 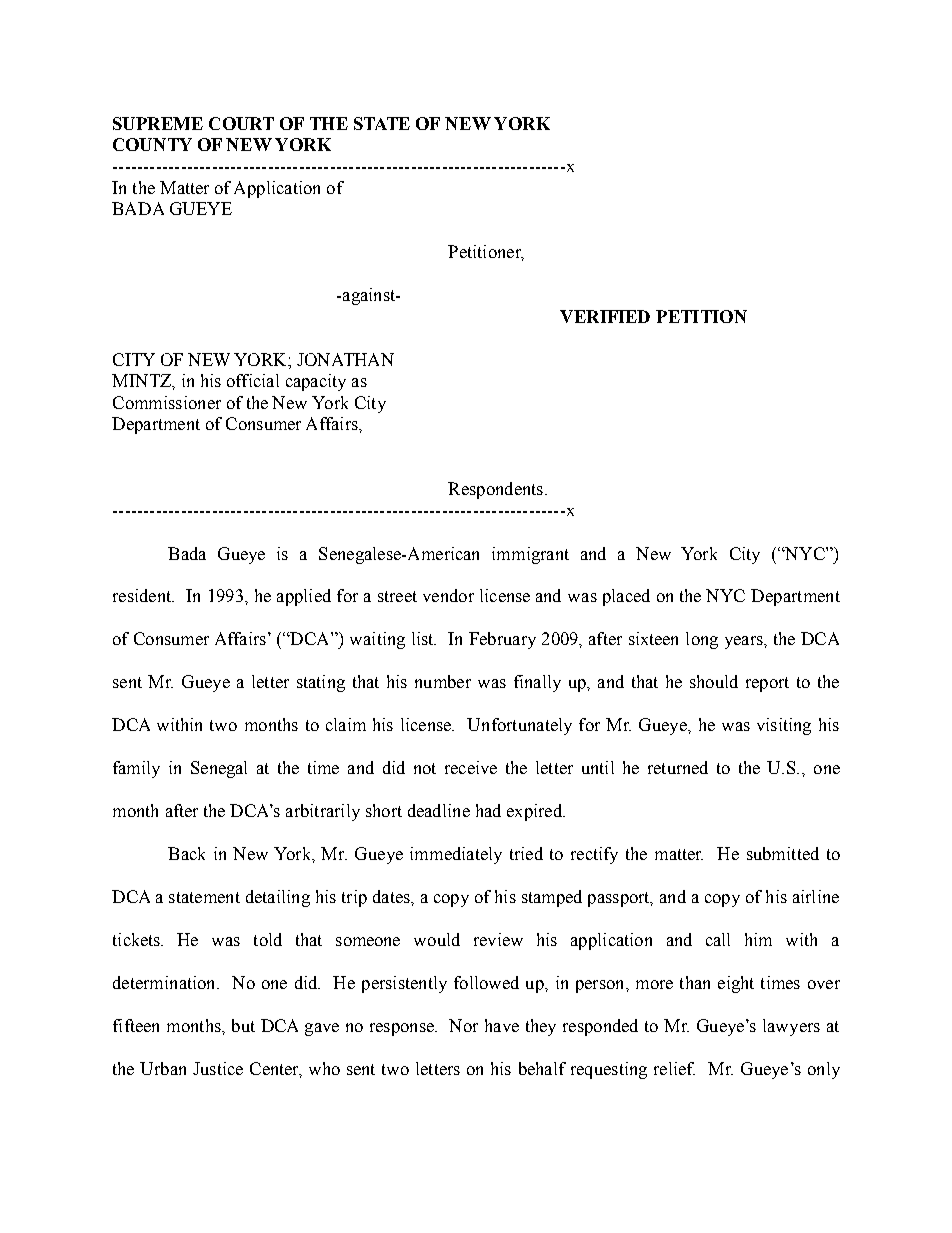 I want to click on but, so click(x=243, y=1025).
